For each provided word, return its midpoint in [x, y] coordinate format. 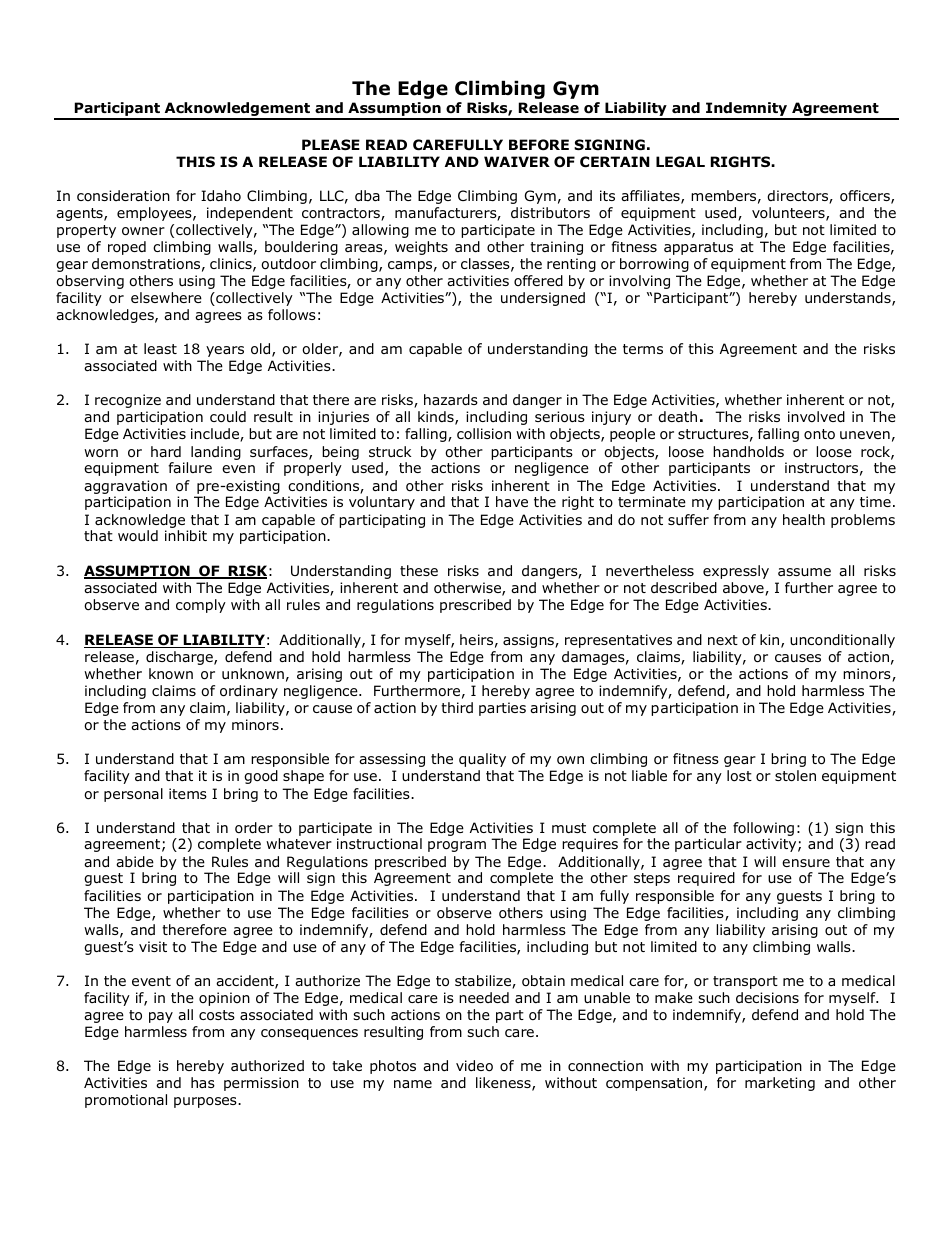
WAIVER [517, 161]
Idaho [221, 195]
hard [166, 451]
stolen [795, 776]
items [188, 793]
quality [482, 760]
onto [819, 434]
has [203, 1082]
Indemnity [747, 110]
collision [484, 433]
